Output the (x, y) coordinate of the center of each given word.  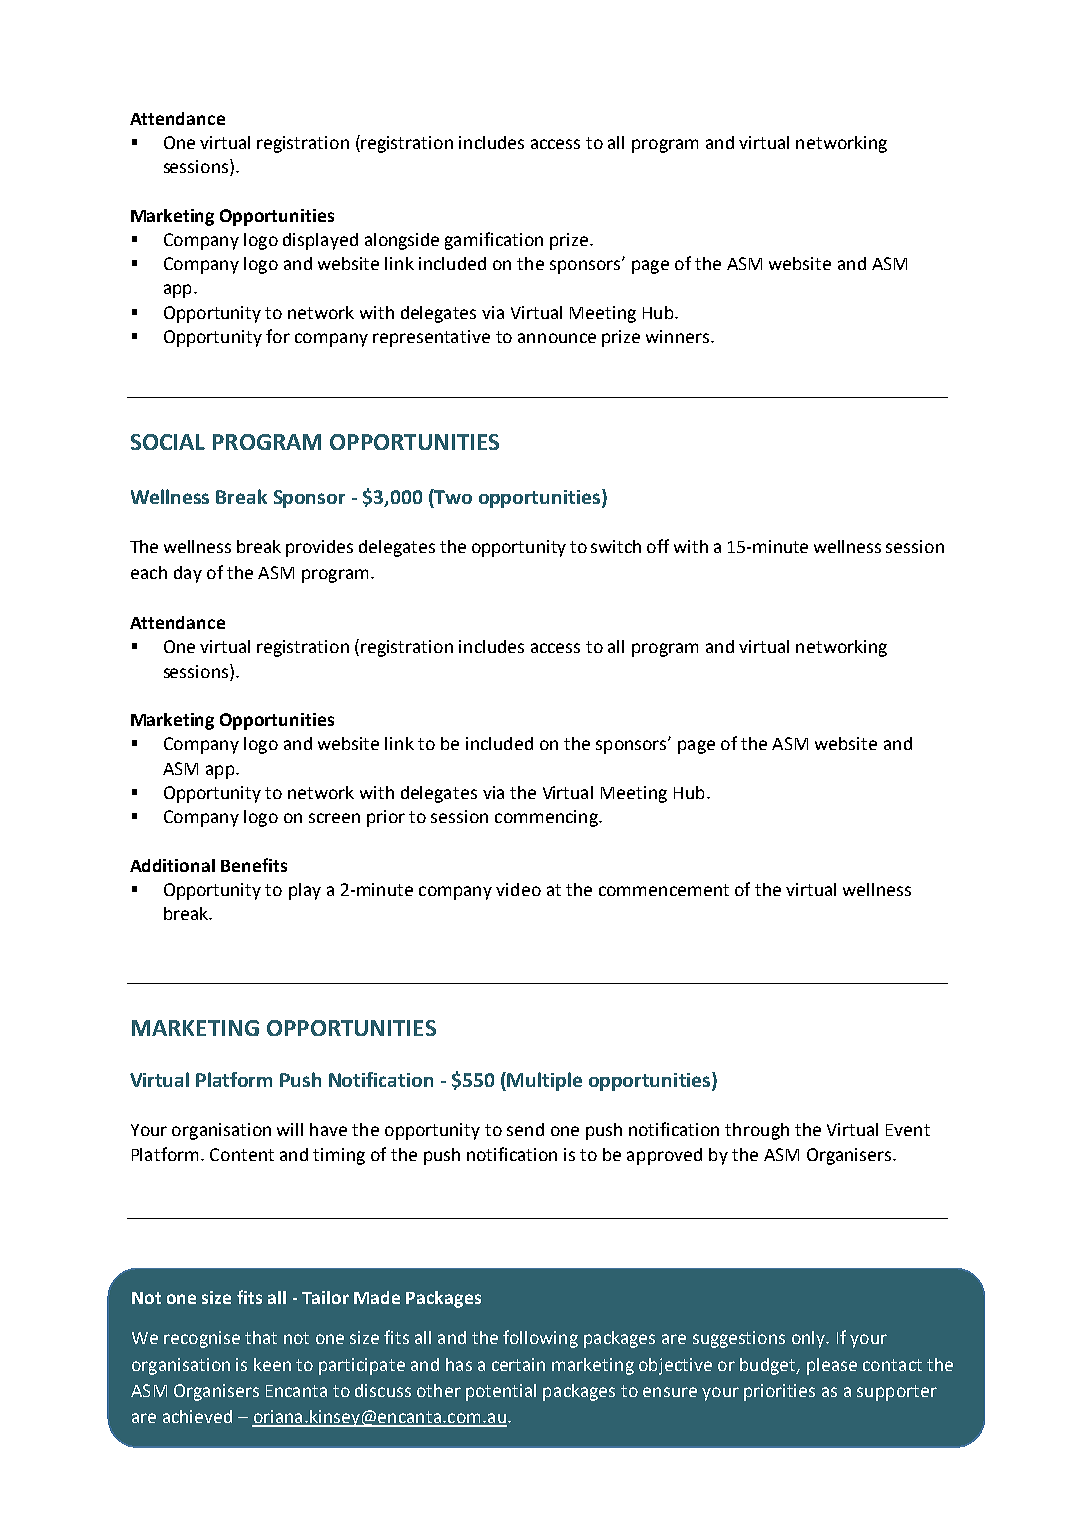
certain (518, 1364)
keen (272, 1364)
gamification (494, 241)
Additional (172, 865)
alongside (402, 241)
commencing (547, 818)
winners (679, 336)
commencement (664, 890)
